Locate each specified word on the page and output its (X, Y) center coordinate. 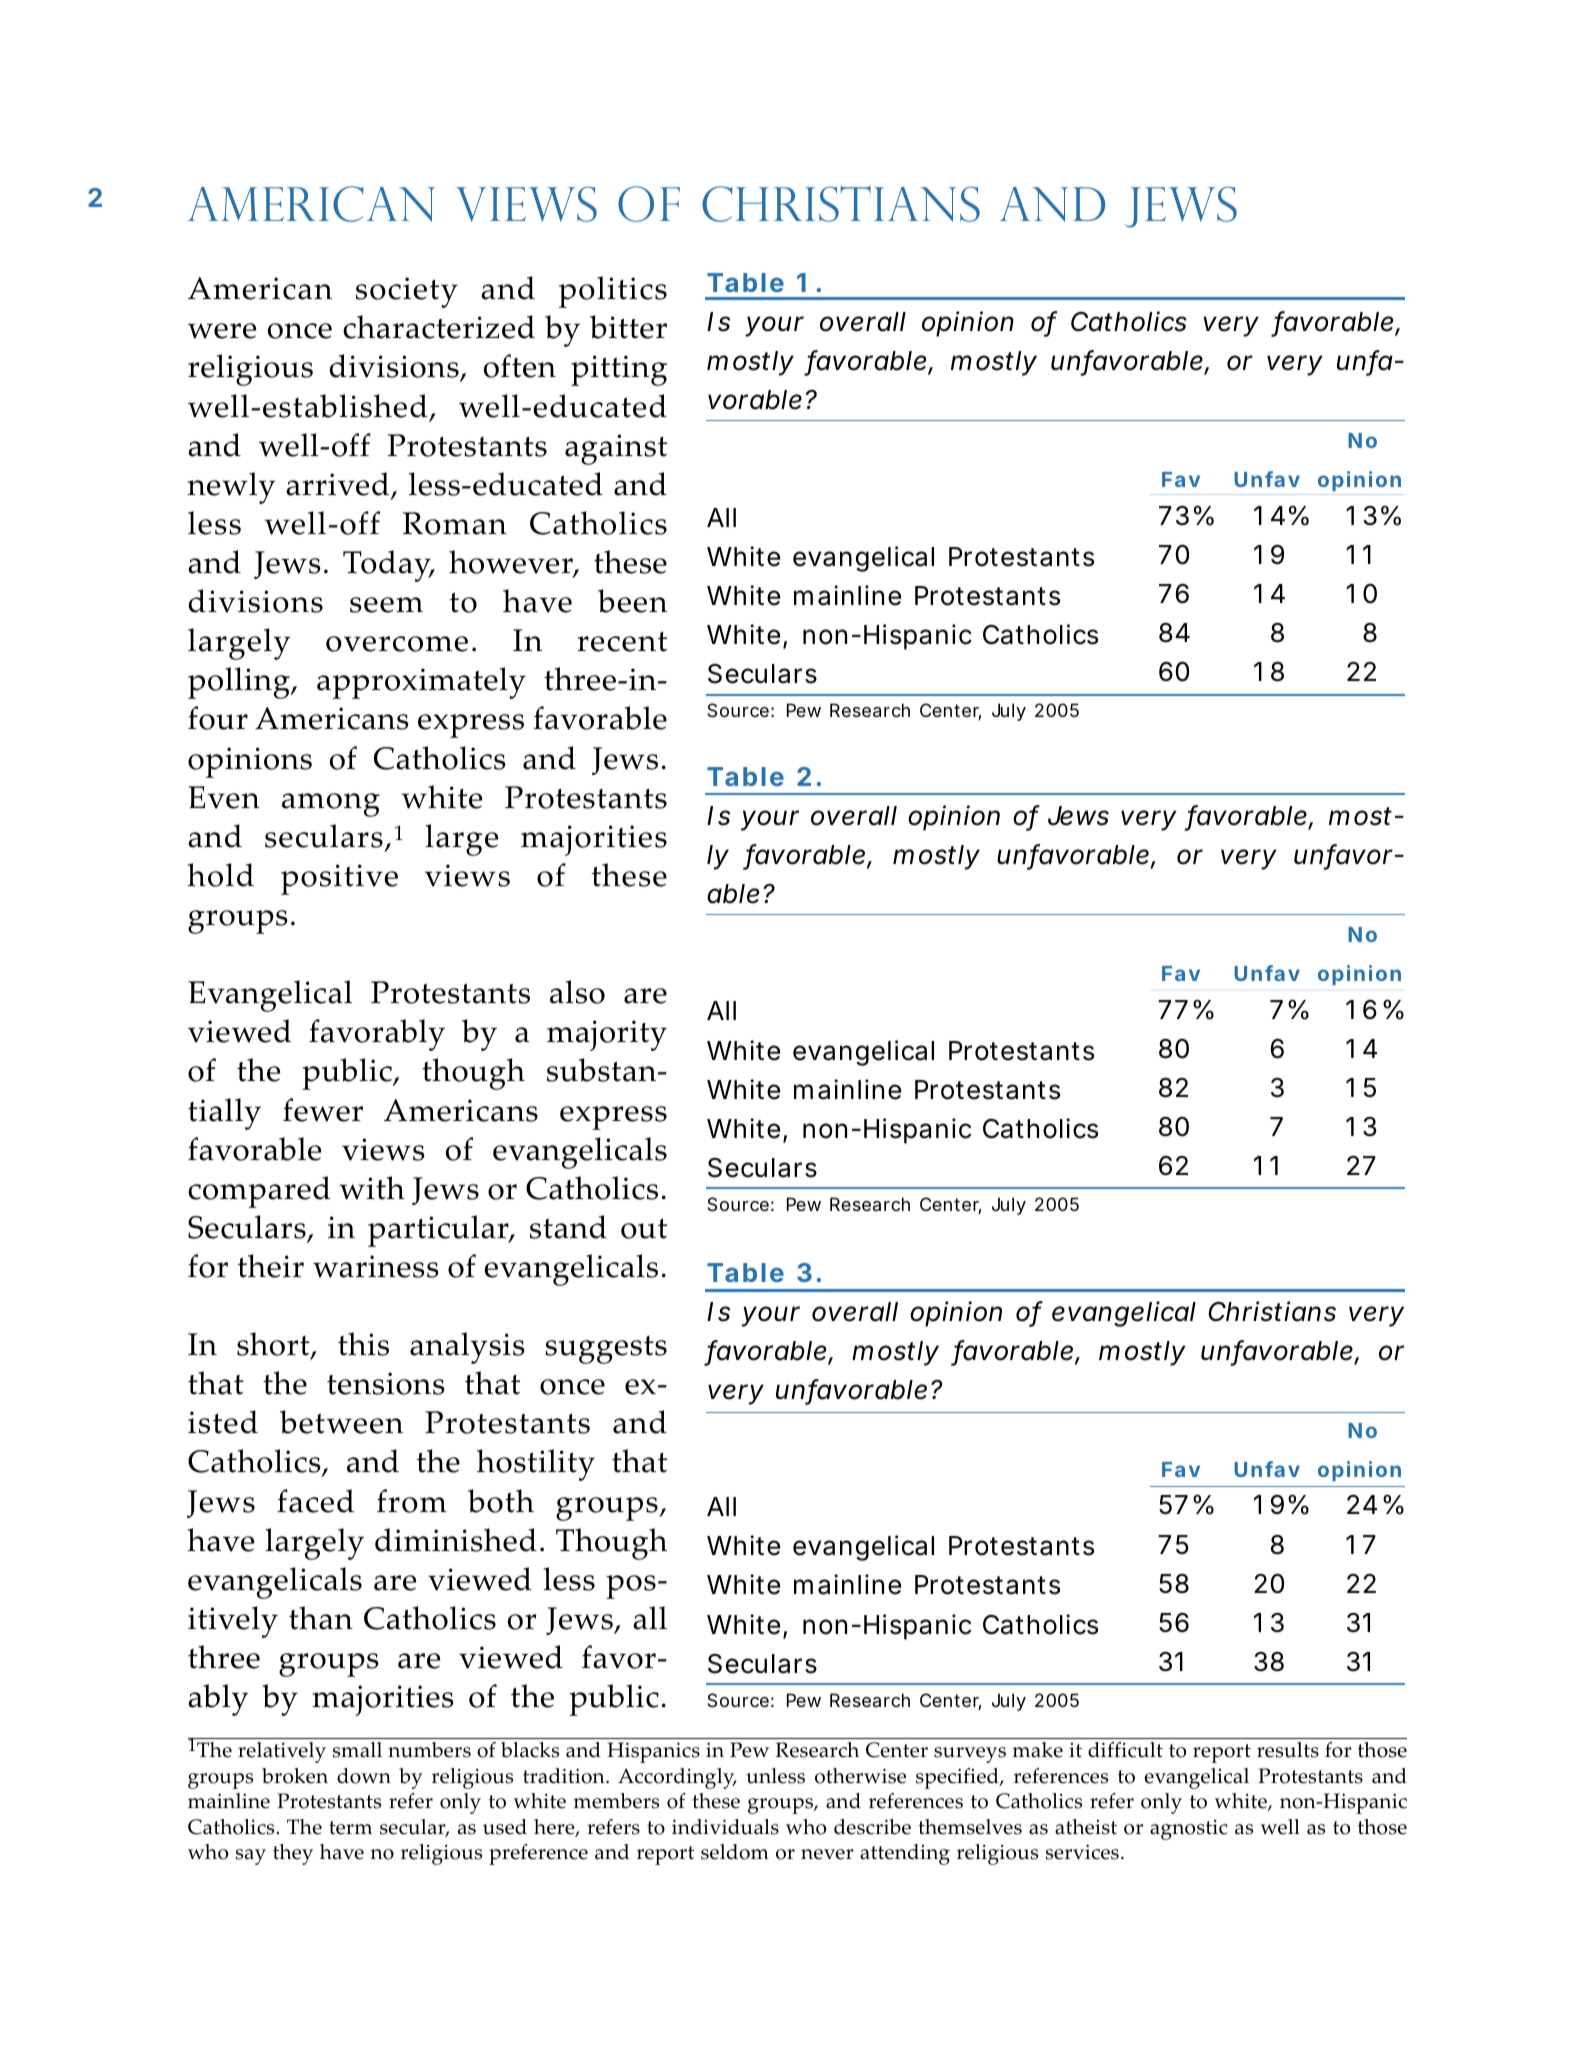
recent (622, 642)
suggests (606, 1350)
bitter (628, 327)
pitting (619, 370)
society (407, 292)
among (331, 805)
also (577, 992)
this (363, 1344)
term (350, 1828)
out (644, 1229)
